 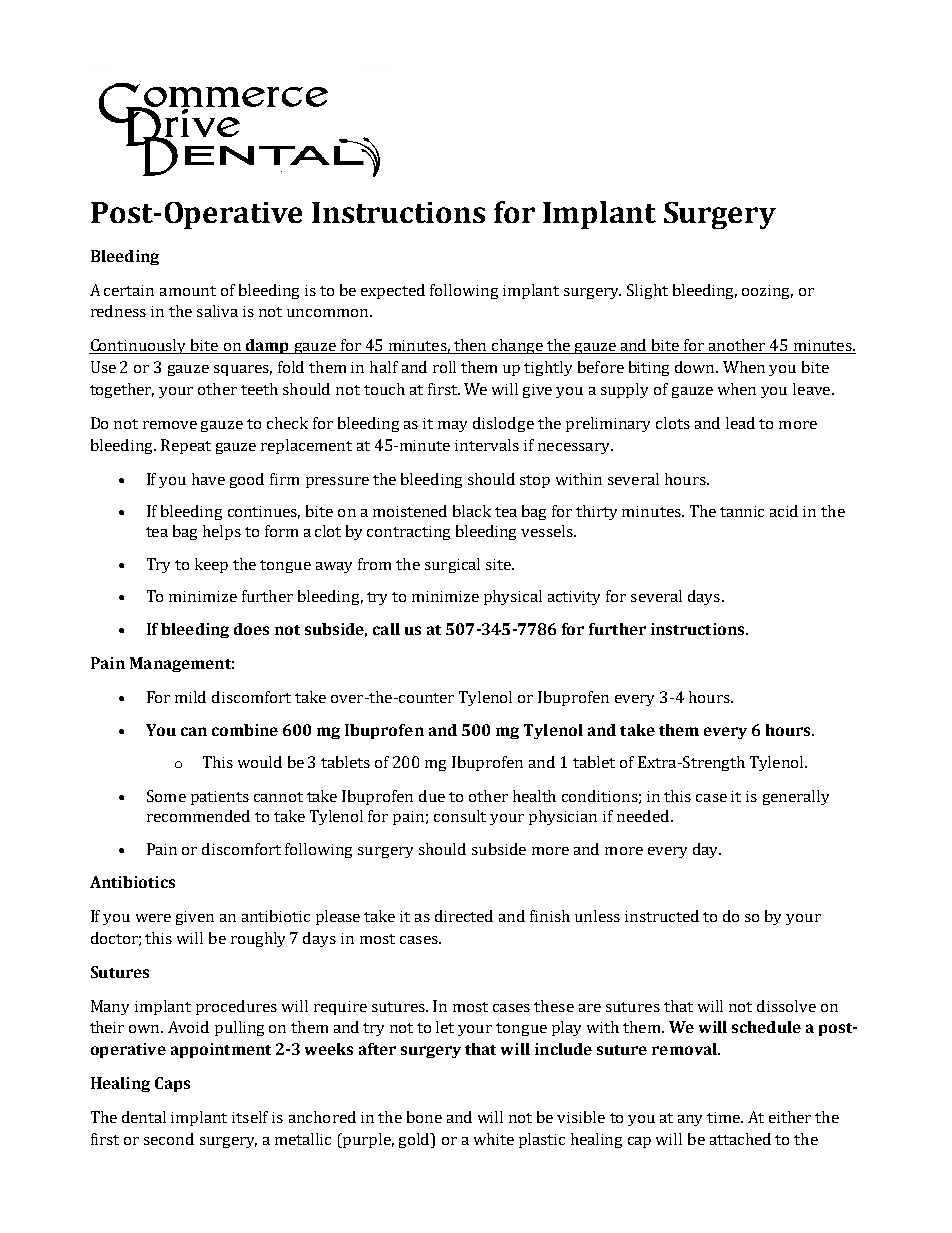 I want to click on bone, so click(x=424, y=1117).
